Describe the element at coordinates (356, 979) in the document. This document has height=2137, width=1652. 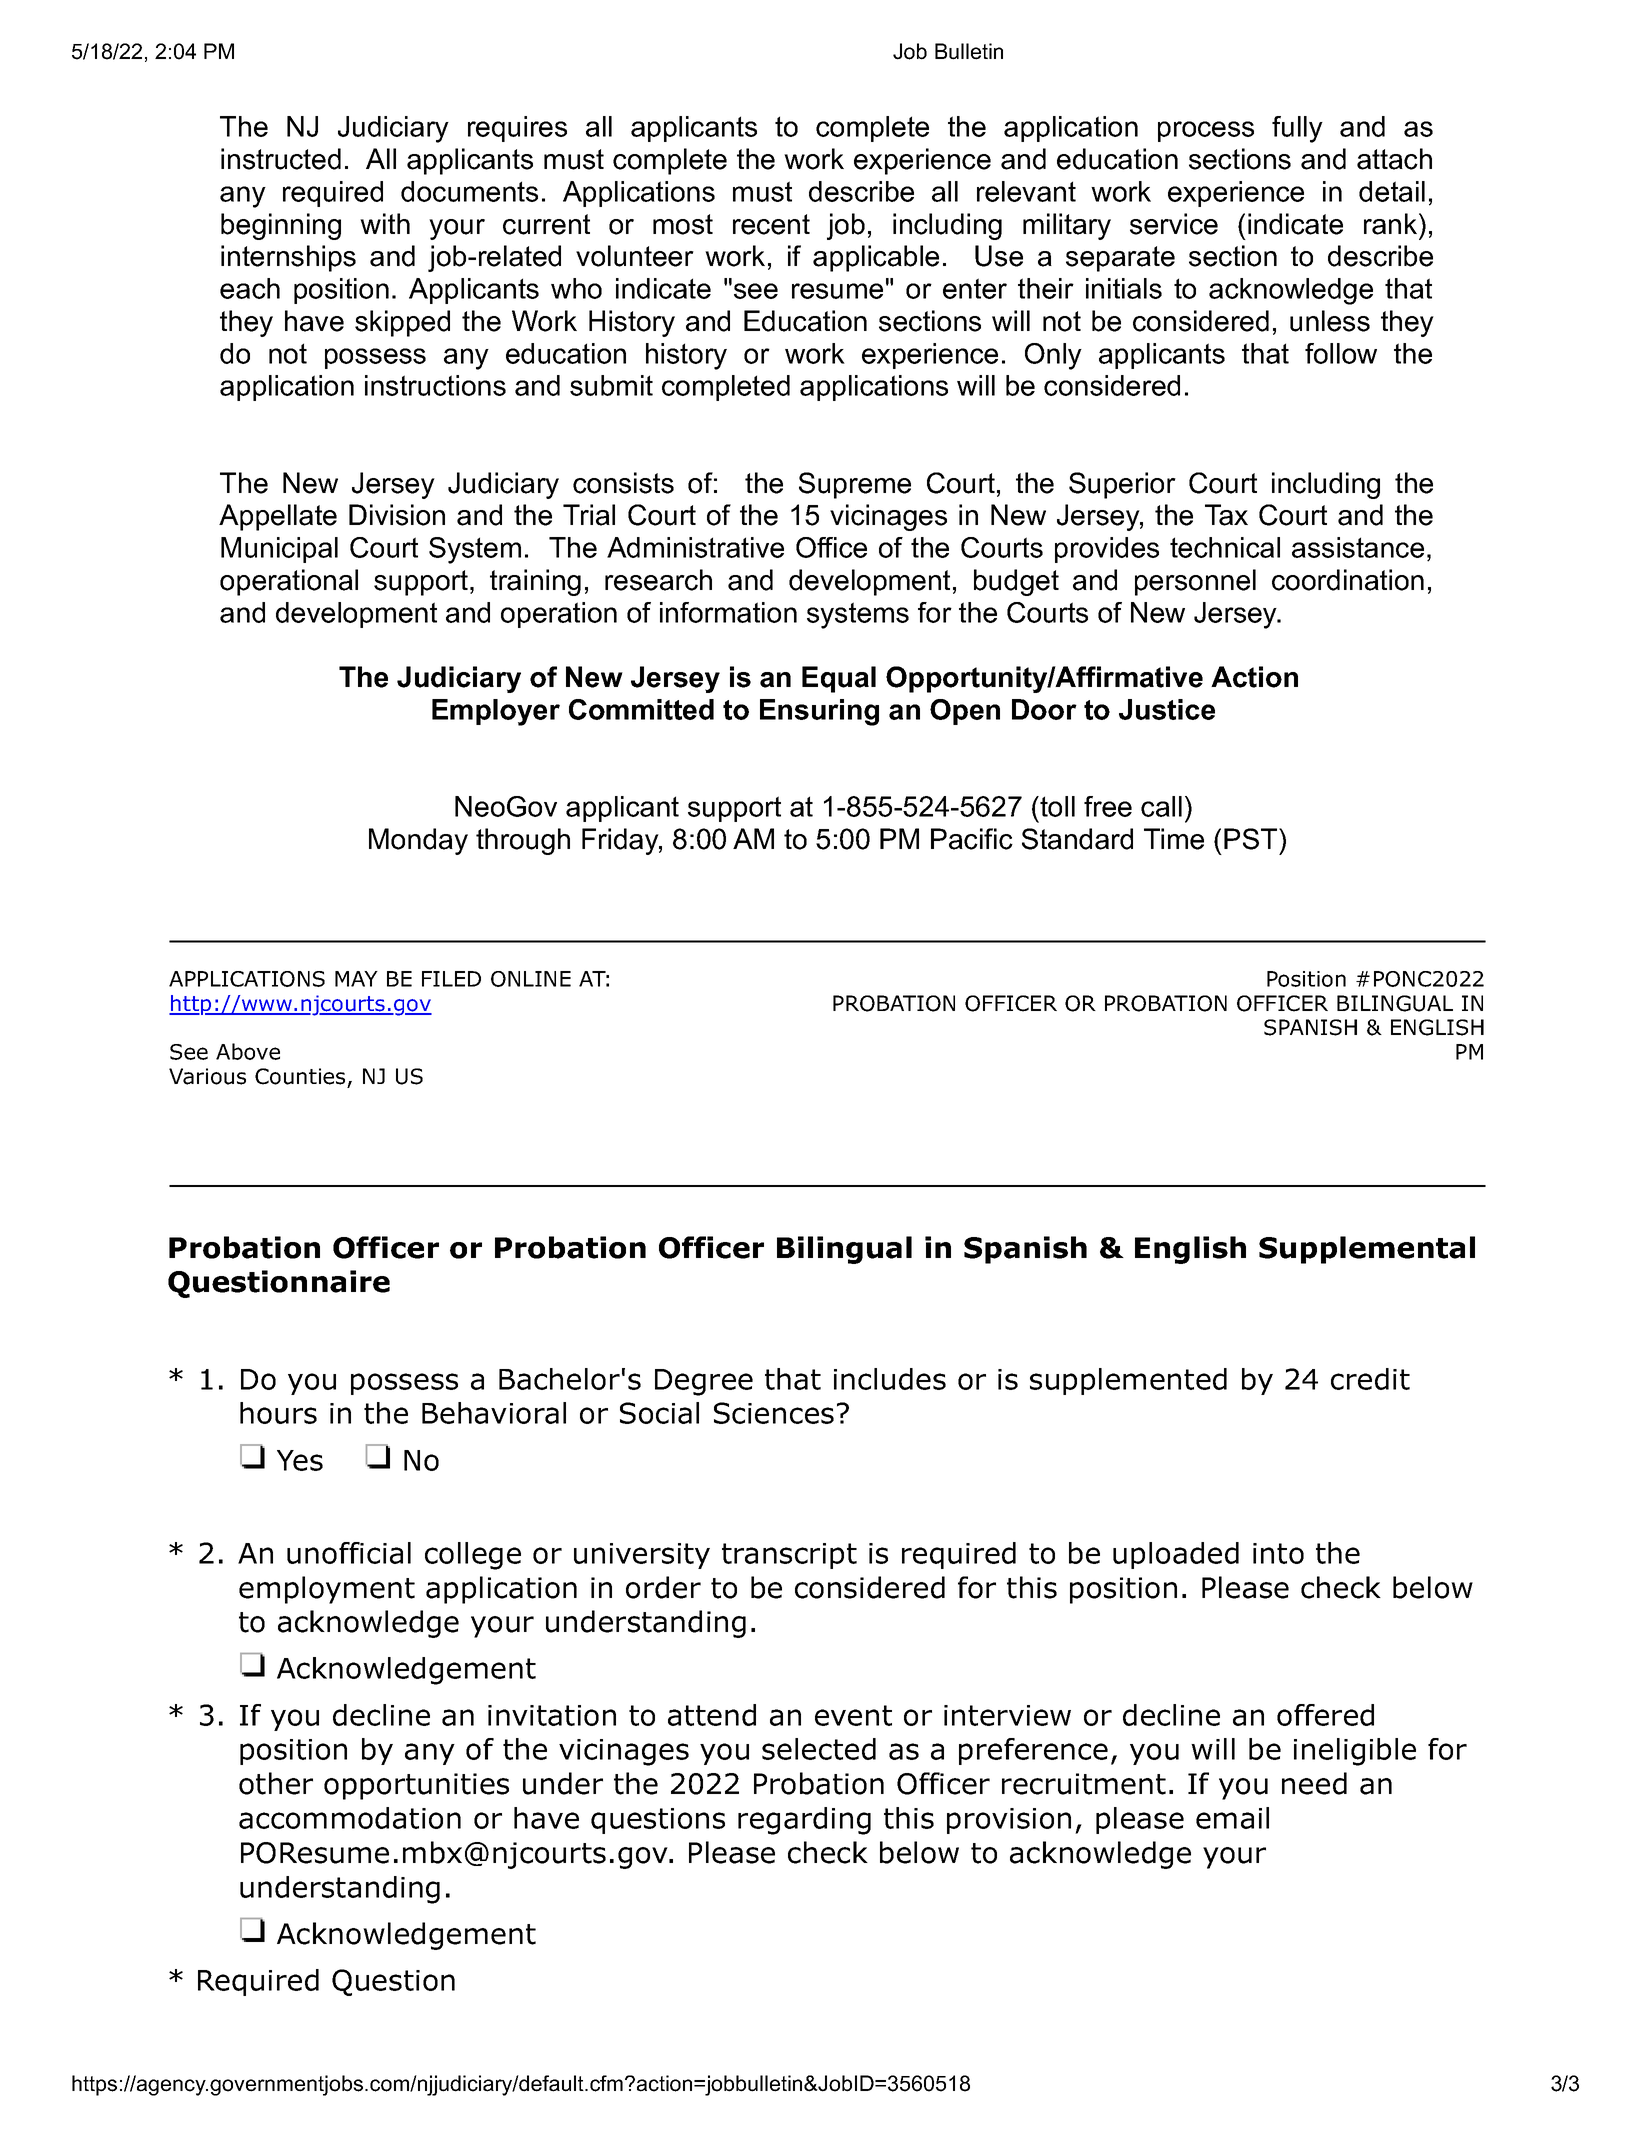
I see `MAY` at that location.
